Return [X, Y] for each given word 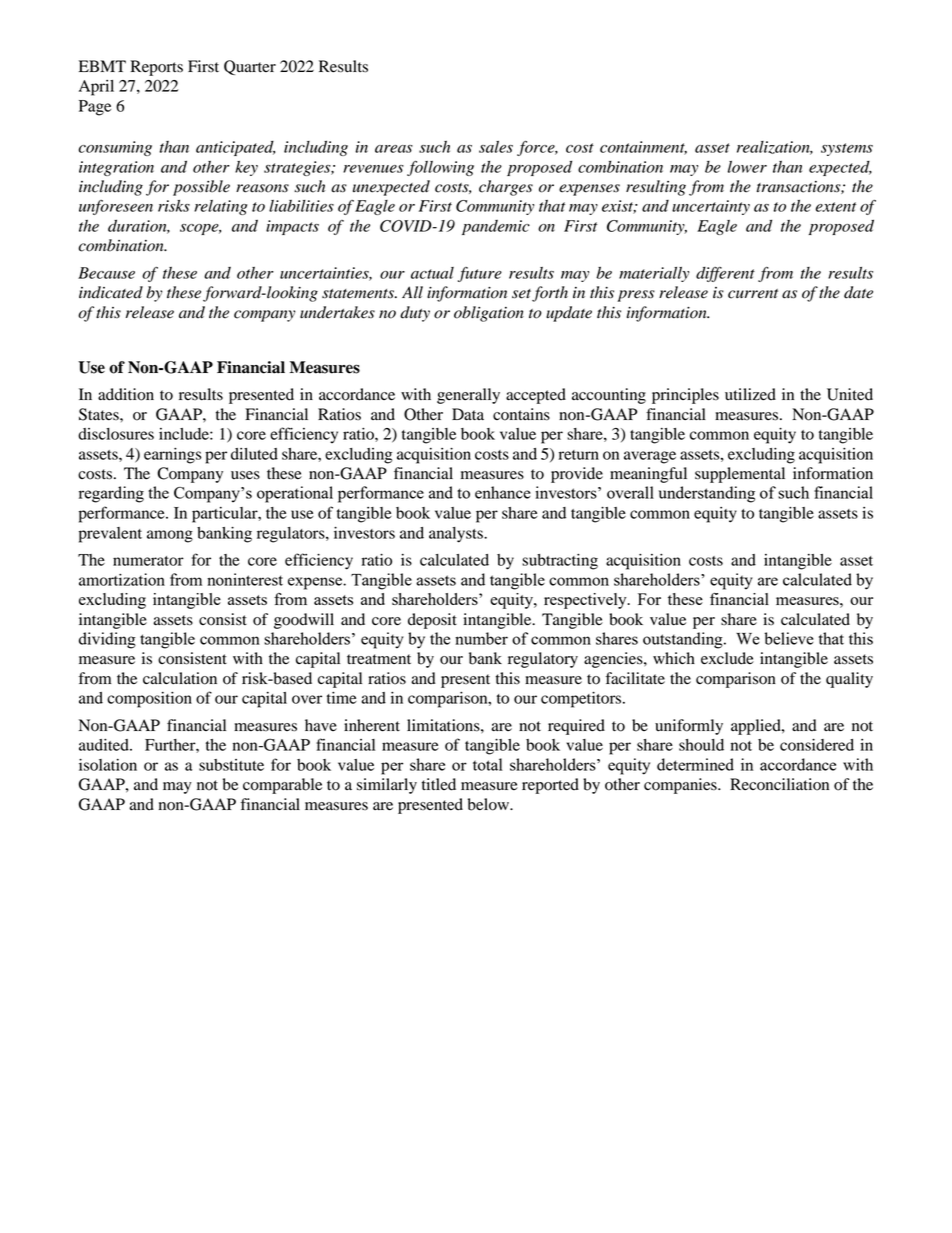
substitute [231, 765]
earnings [173, 456]
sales [496, 147]
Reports [157, 68]
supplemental [740, 475]
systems [847, 149]
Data [468, 414]
